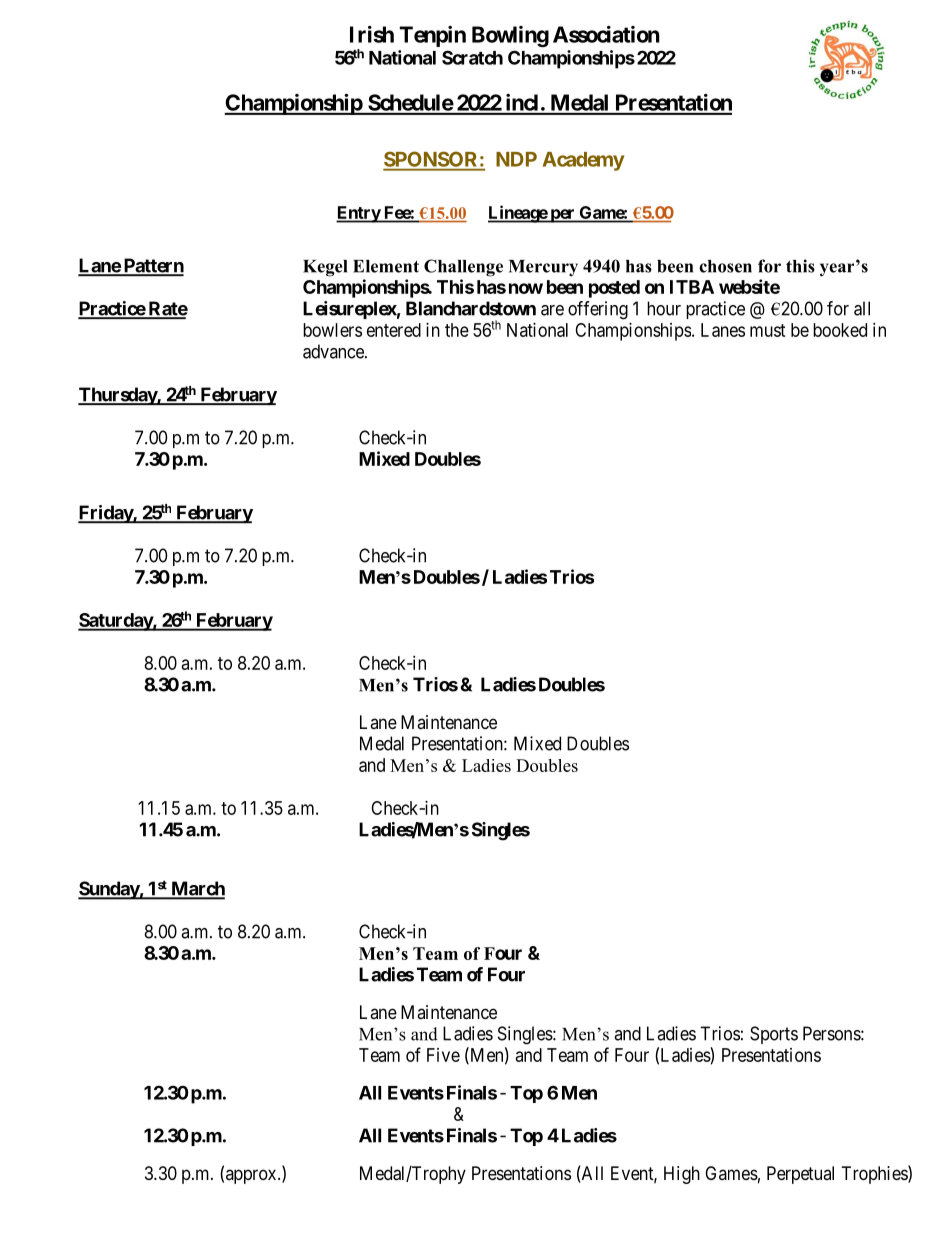  Describe the element at coordinates (606, 34) in the document. I see `Association` at that location.
